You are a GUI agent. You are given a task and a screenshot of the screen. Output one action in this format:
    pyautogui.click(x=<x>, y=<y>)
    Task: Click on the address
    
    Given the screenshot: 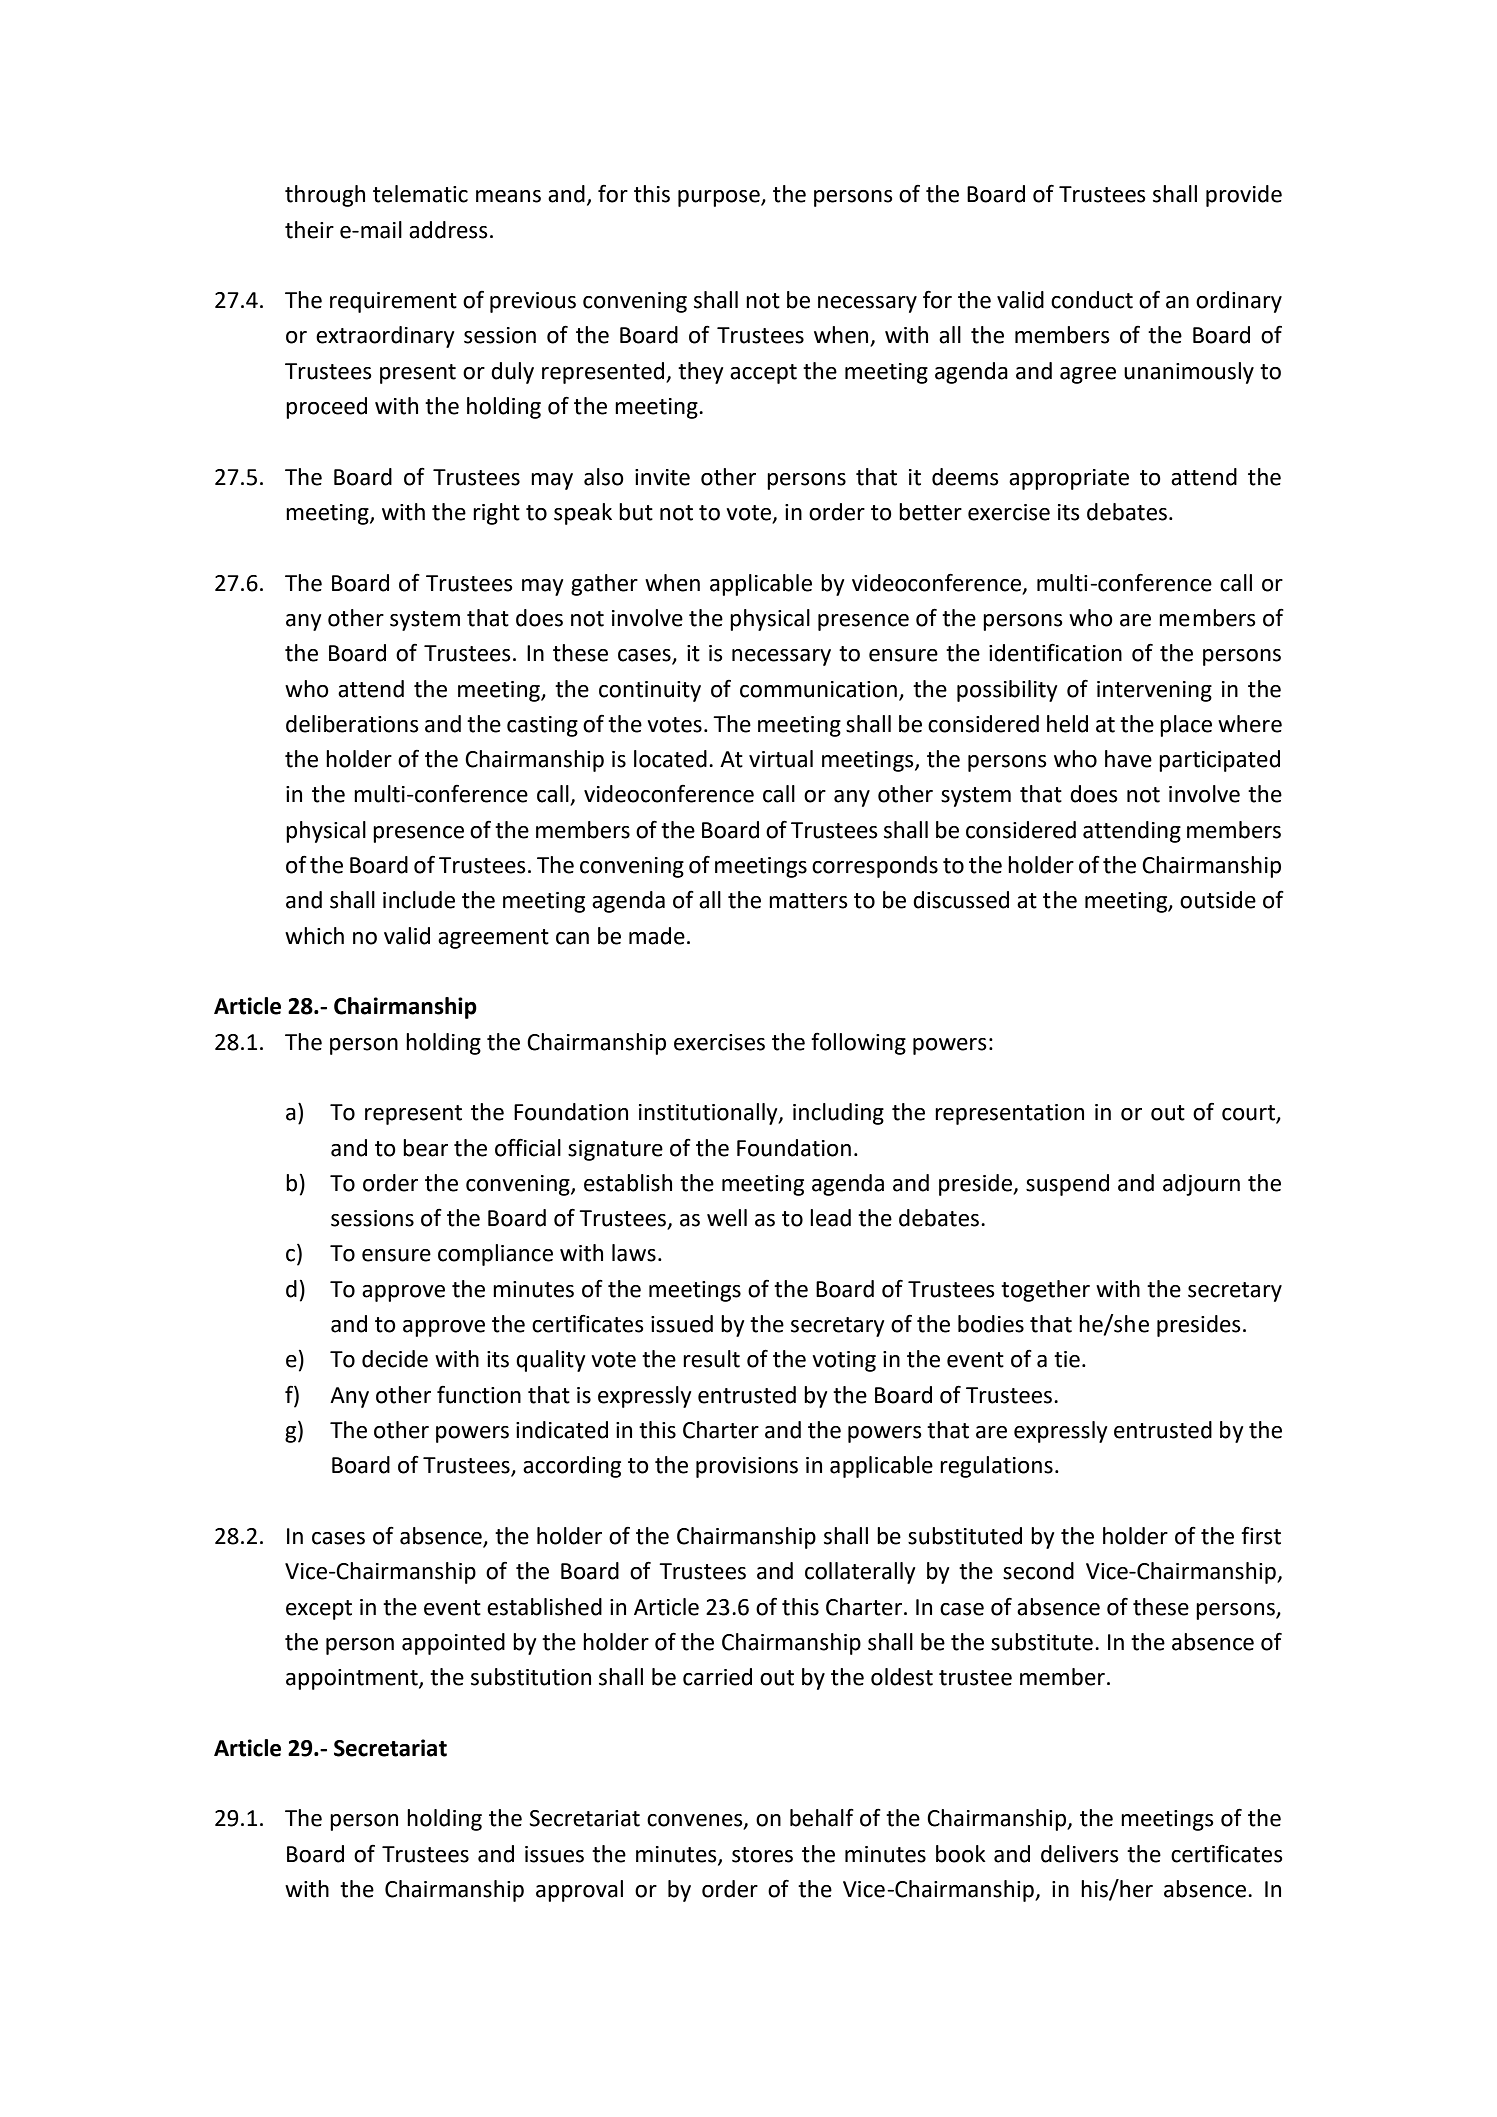 What is the action you would take?
    pyautogui.click(x=448, y=230)
